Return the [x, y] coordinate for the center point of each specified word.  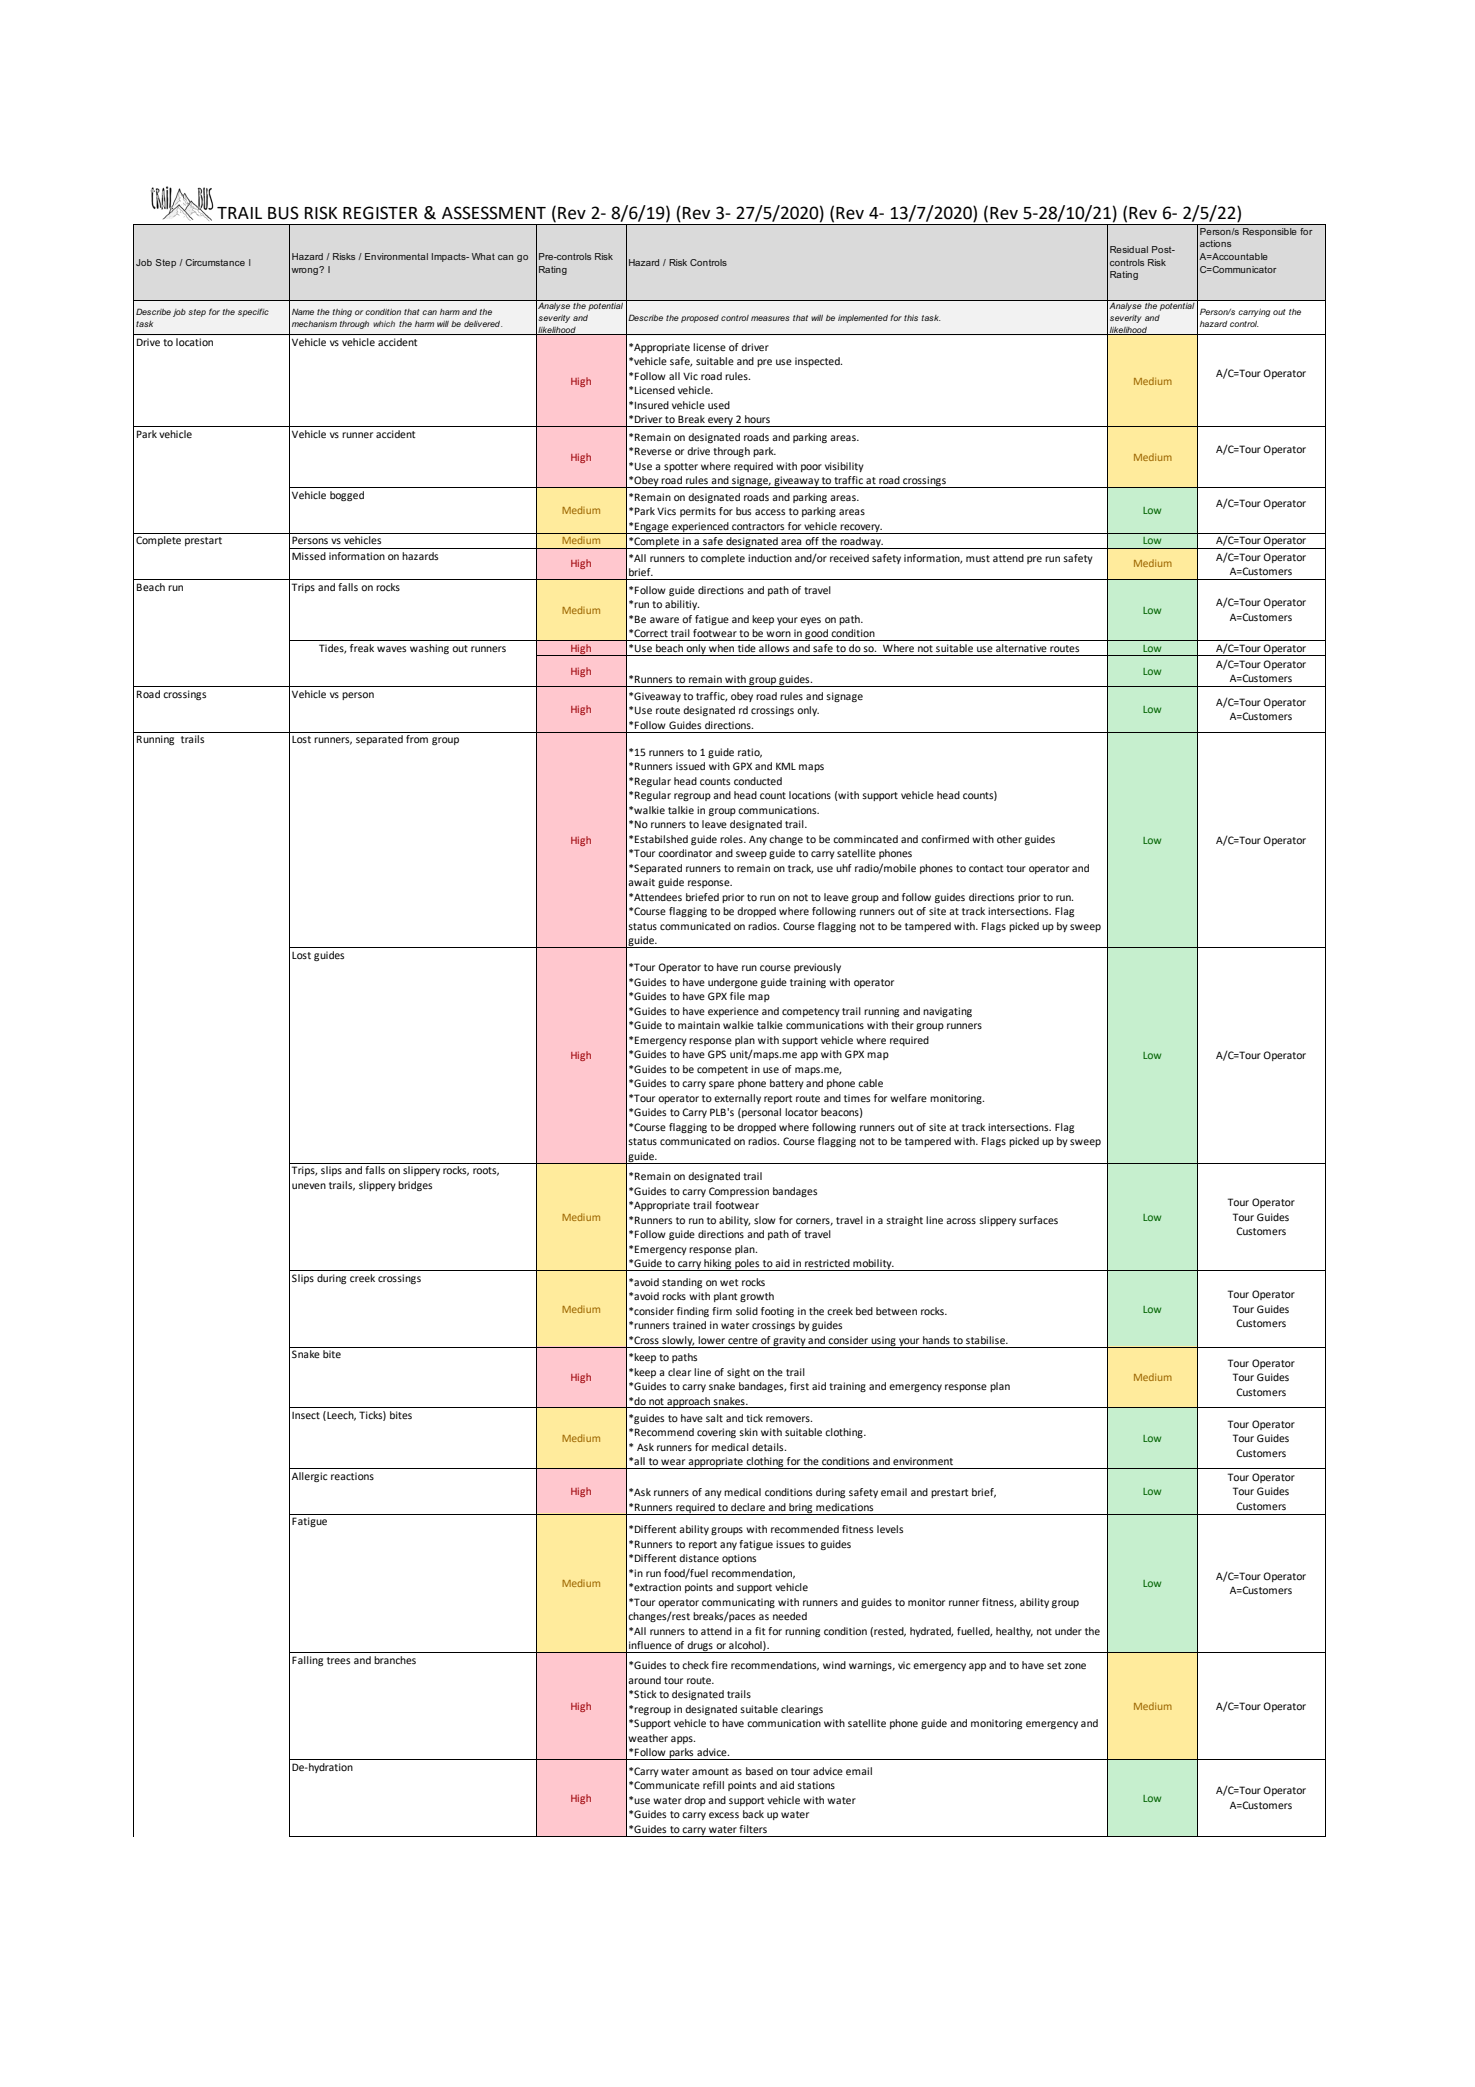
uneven [309, 1186]
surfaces [1038, 1220]
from [417, 739]
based [759, 1771]
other [1009, 839]
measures [770, 318]
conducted [758, 781]
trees [338, 1660]
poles [747, 1265]
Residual [1129, 249]
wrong [305, 271]
